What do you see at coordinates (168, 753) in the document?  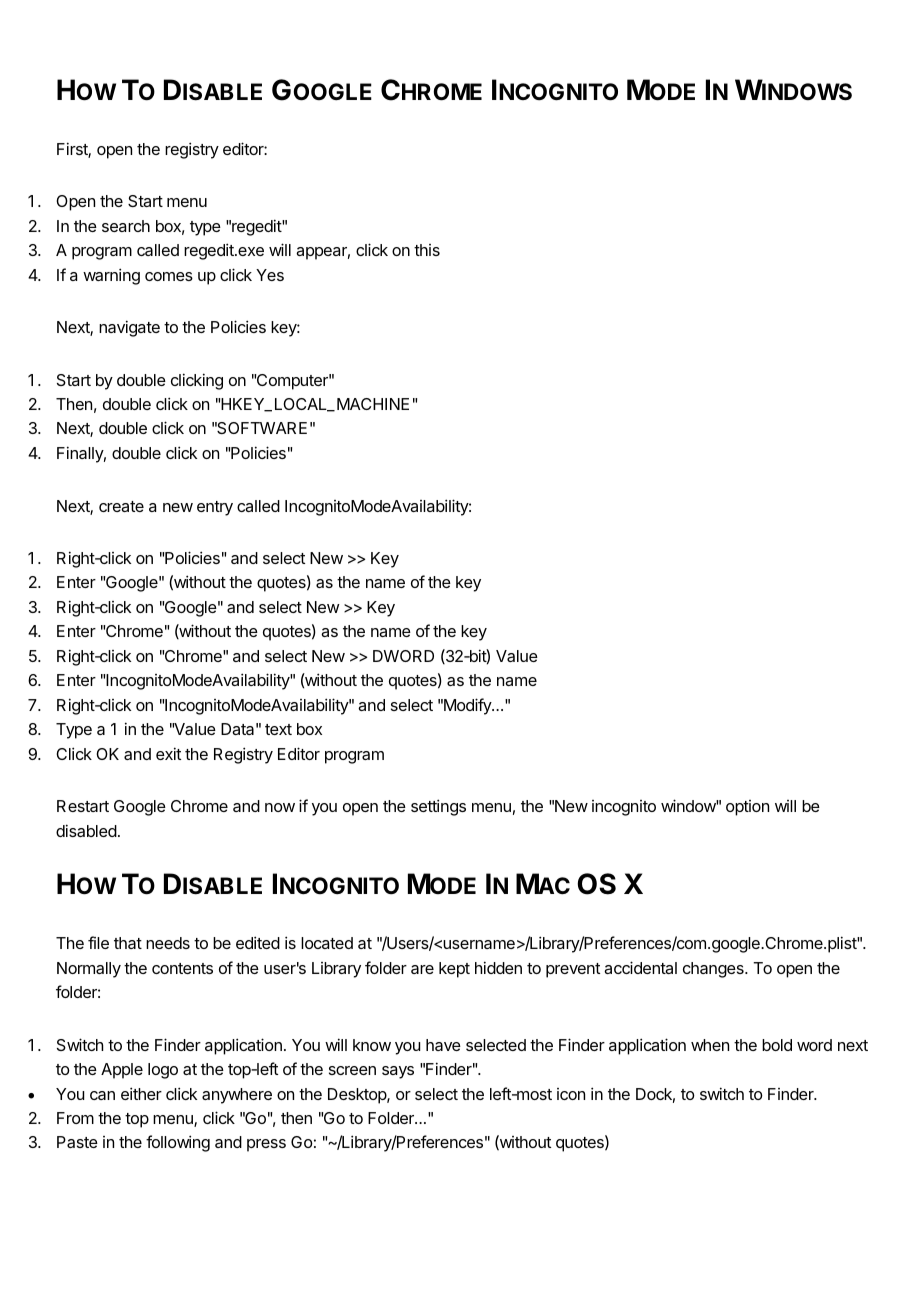 I see `exit` at bounding box center [168, 753].
